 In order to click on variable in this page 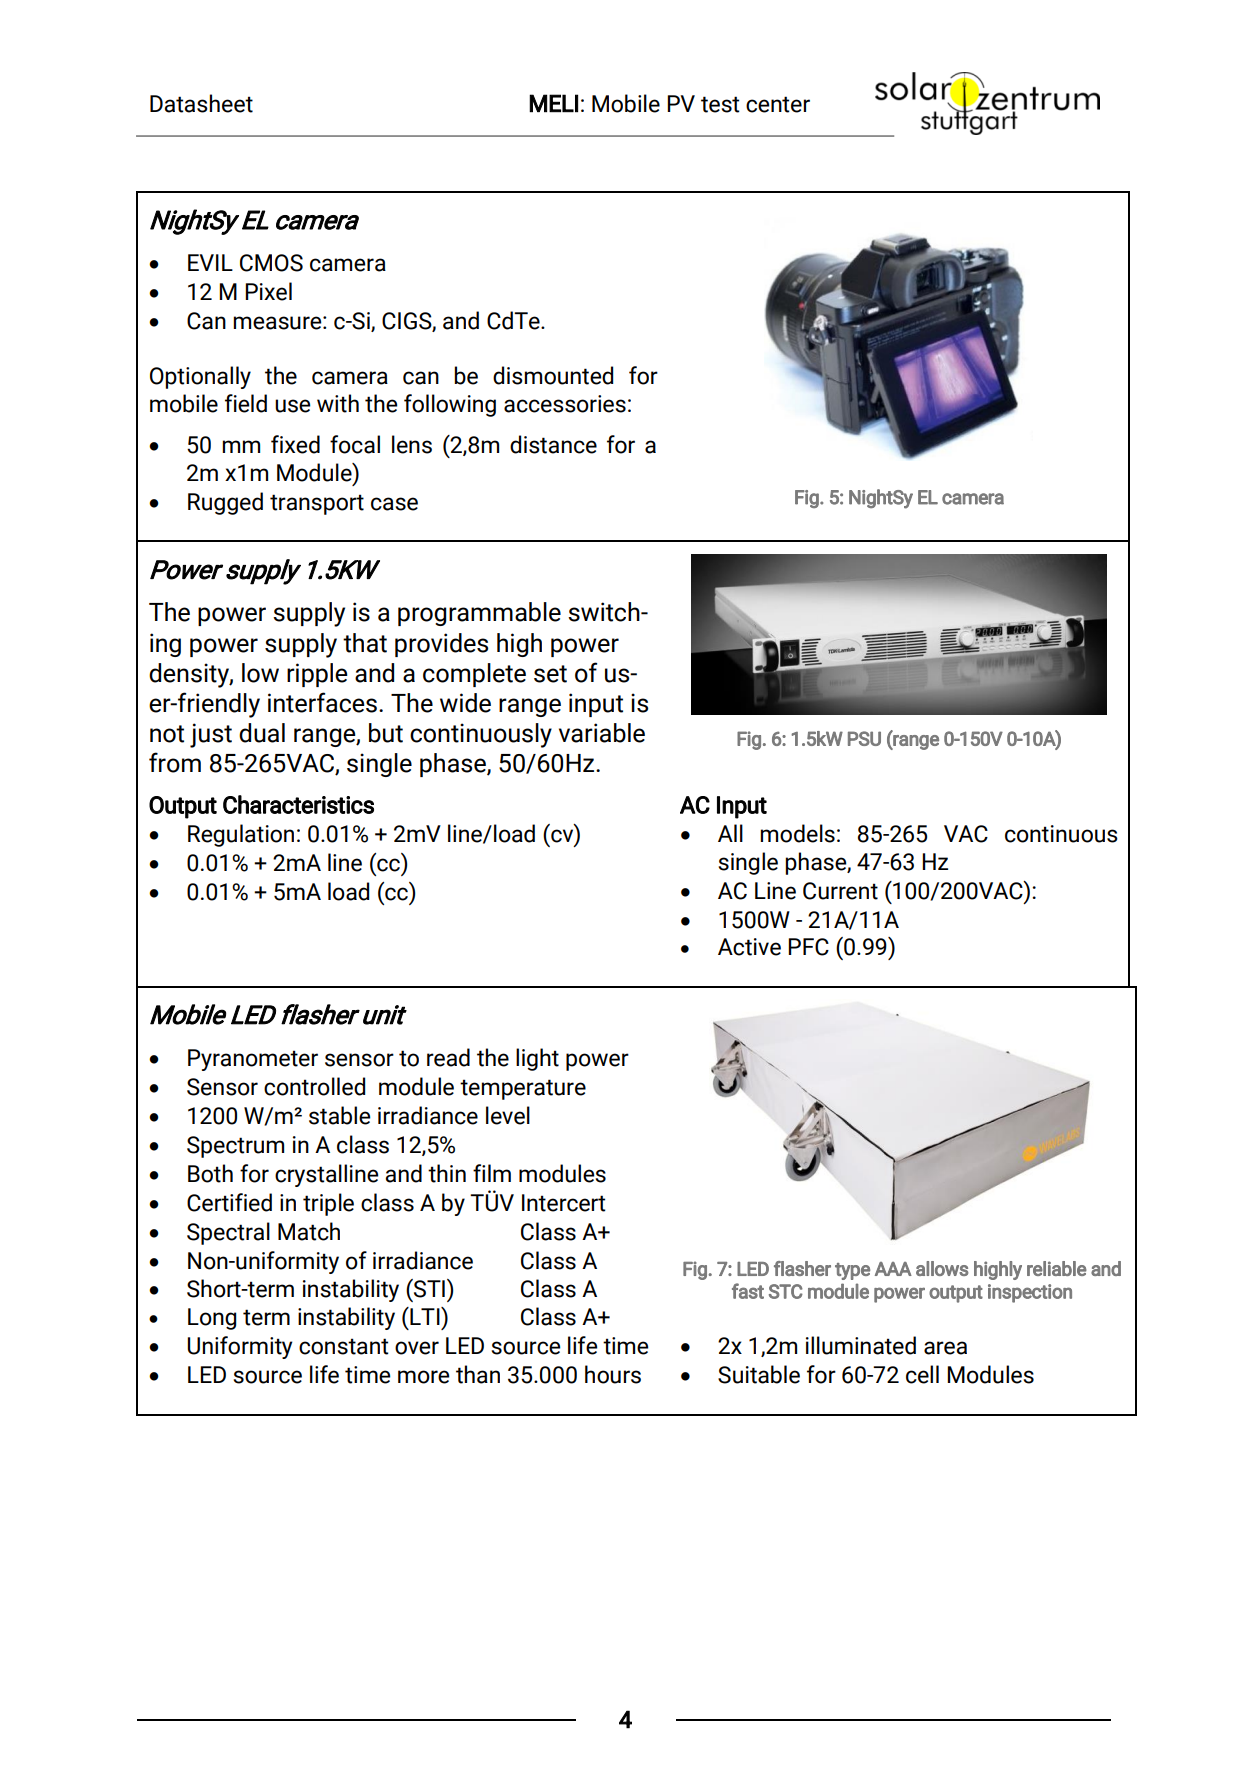, I will do `click(602, 733)`.
